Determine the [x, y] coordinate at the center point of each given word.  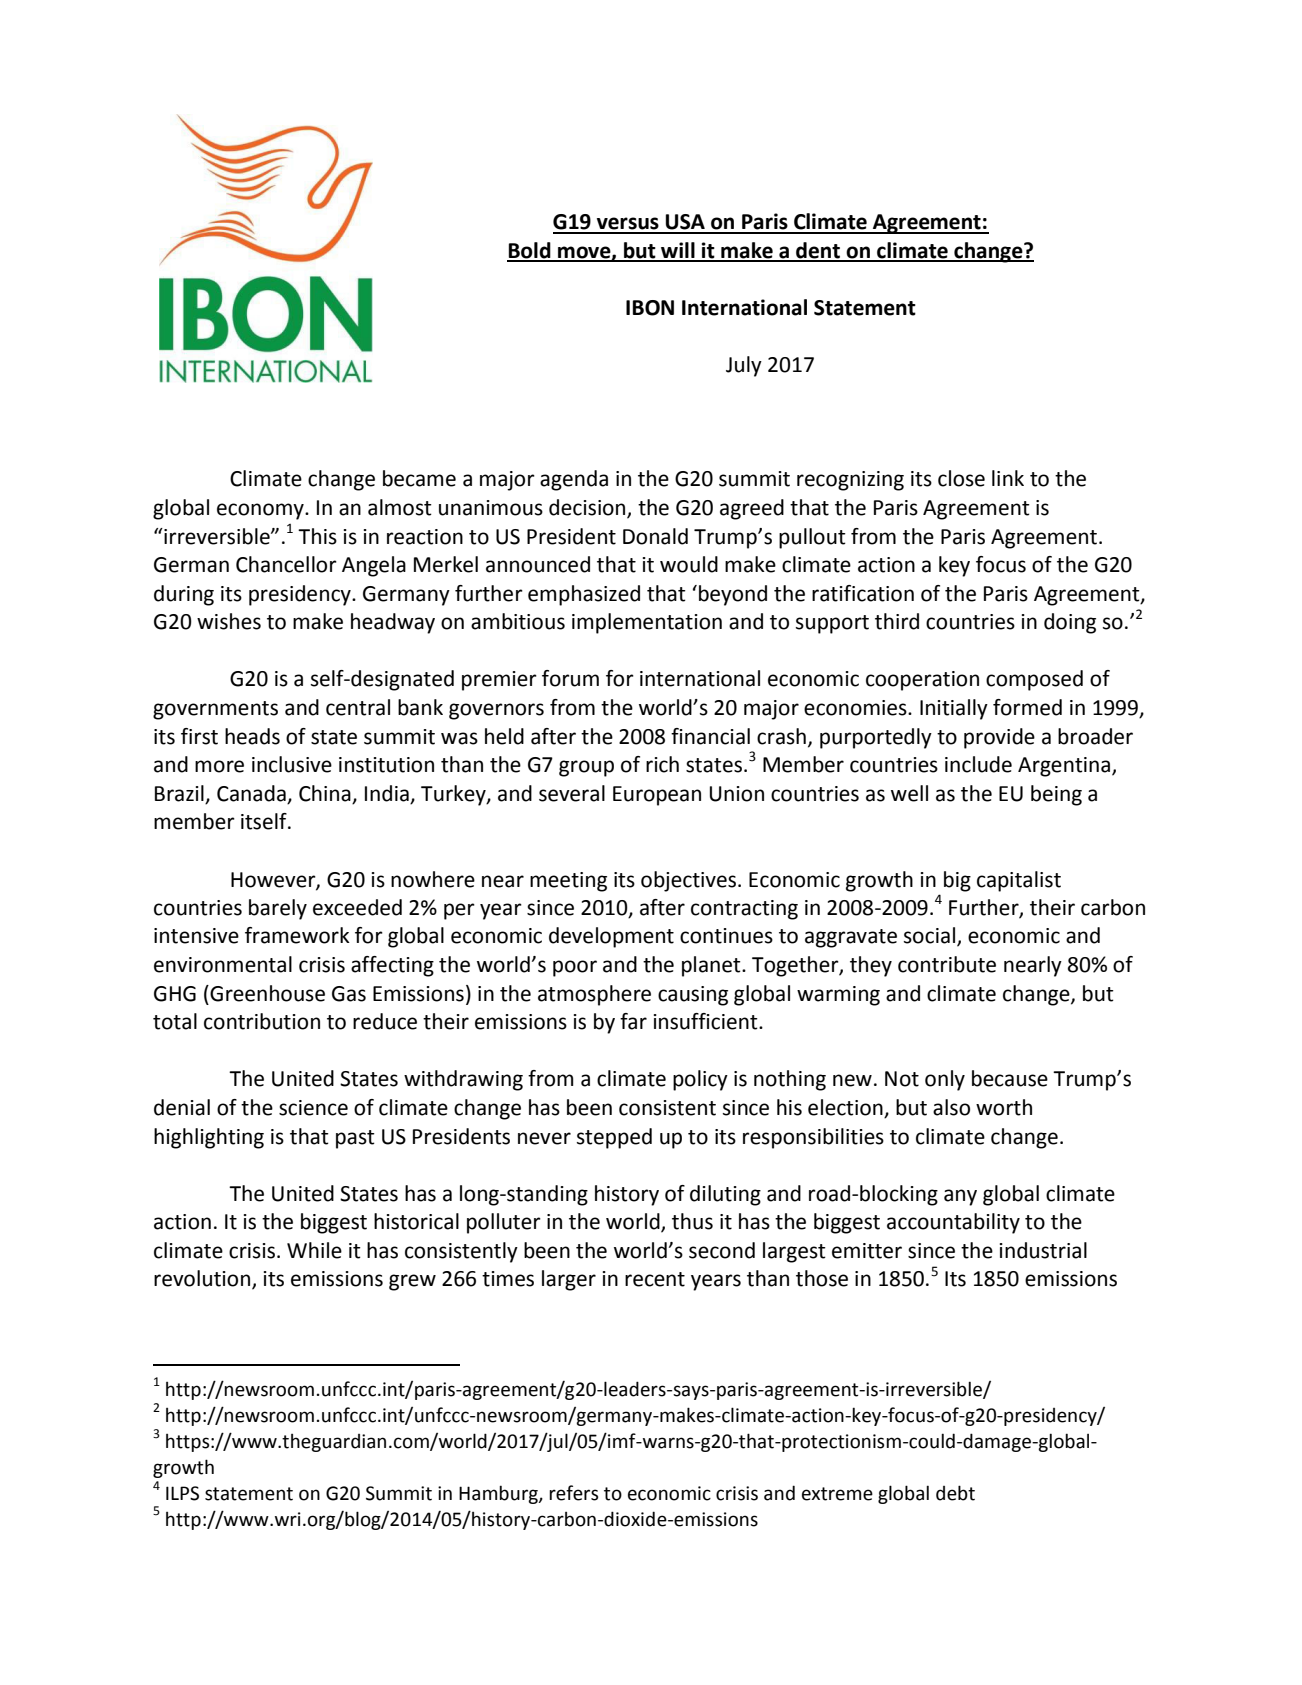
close [961, 478]
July [744, 366]
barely [278, 909]
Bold [530, 251]
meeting [568, 882]
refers [573, 1493]
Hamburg [499, 1494]
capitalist [1019, 881]
